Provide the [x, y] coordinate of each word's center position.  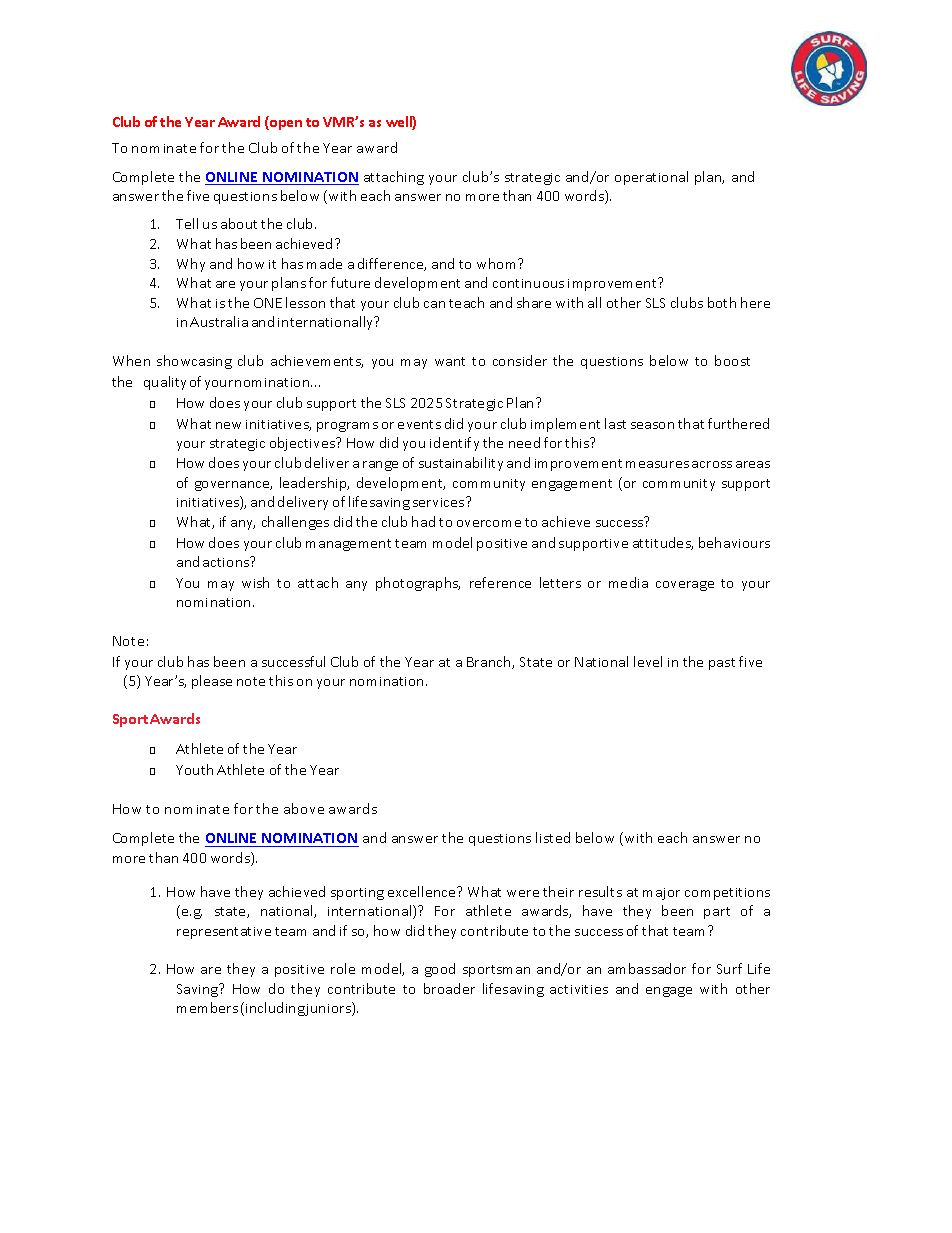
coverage [685, 586]
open [285, 125]
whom [498, 263]
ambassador [647, 968]
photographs [418, 584]
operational [651, 178]
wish [255, 582]
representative [224, 933]
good [440, 970]
